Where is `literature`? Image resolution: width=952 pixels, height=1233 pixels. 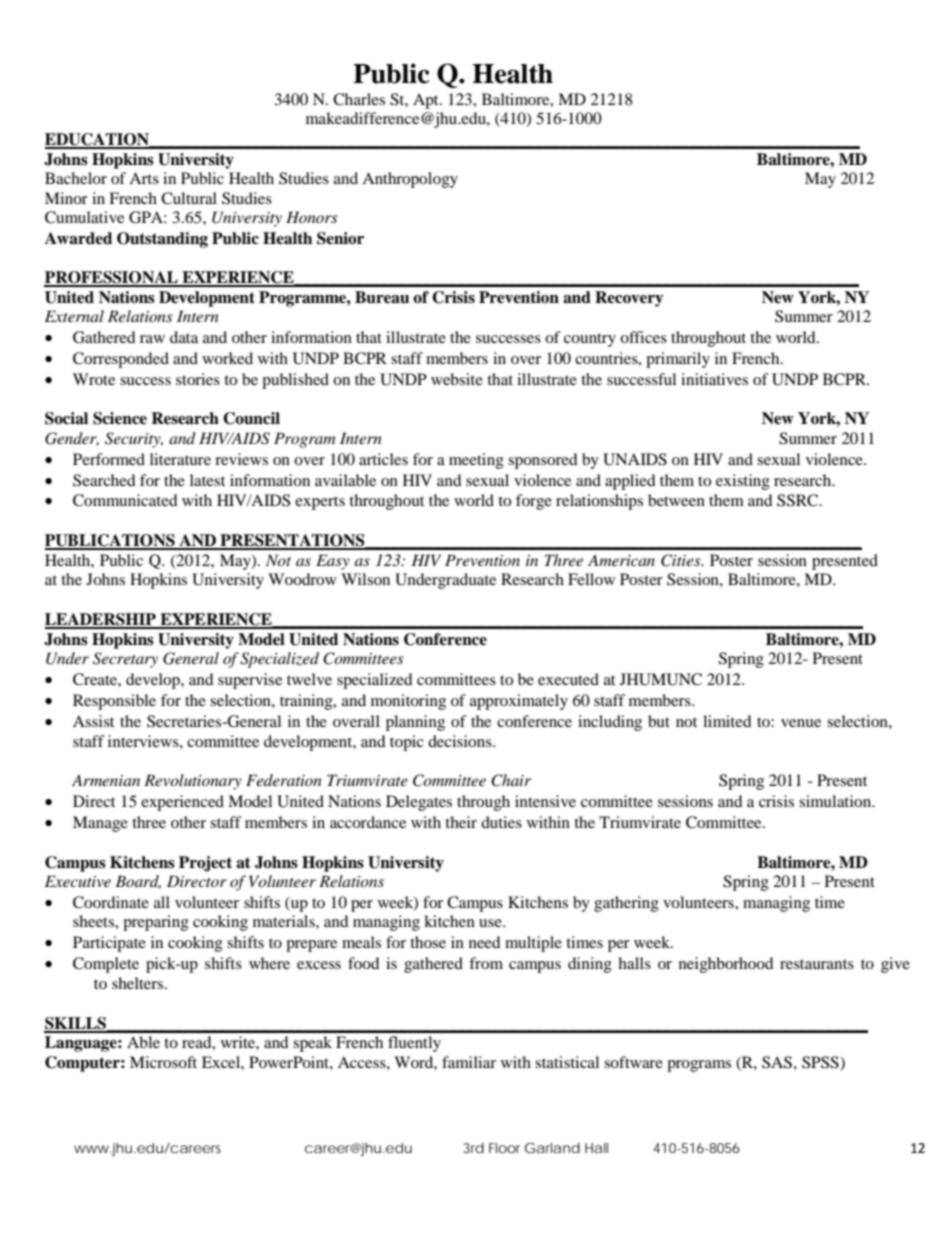
literature is located at coordinates (180, 459).
